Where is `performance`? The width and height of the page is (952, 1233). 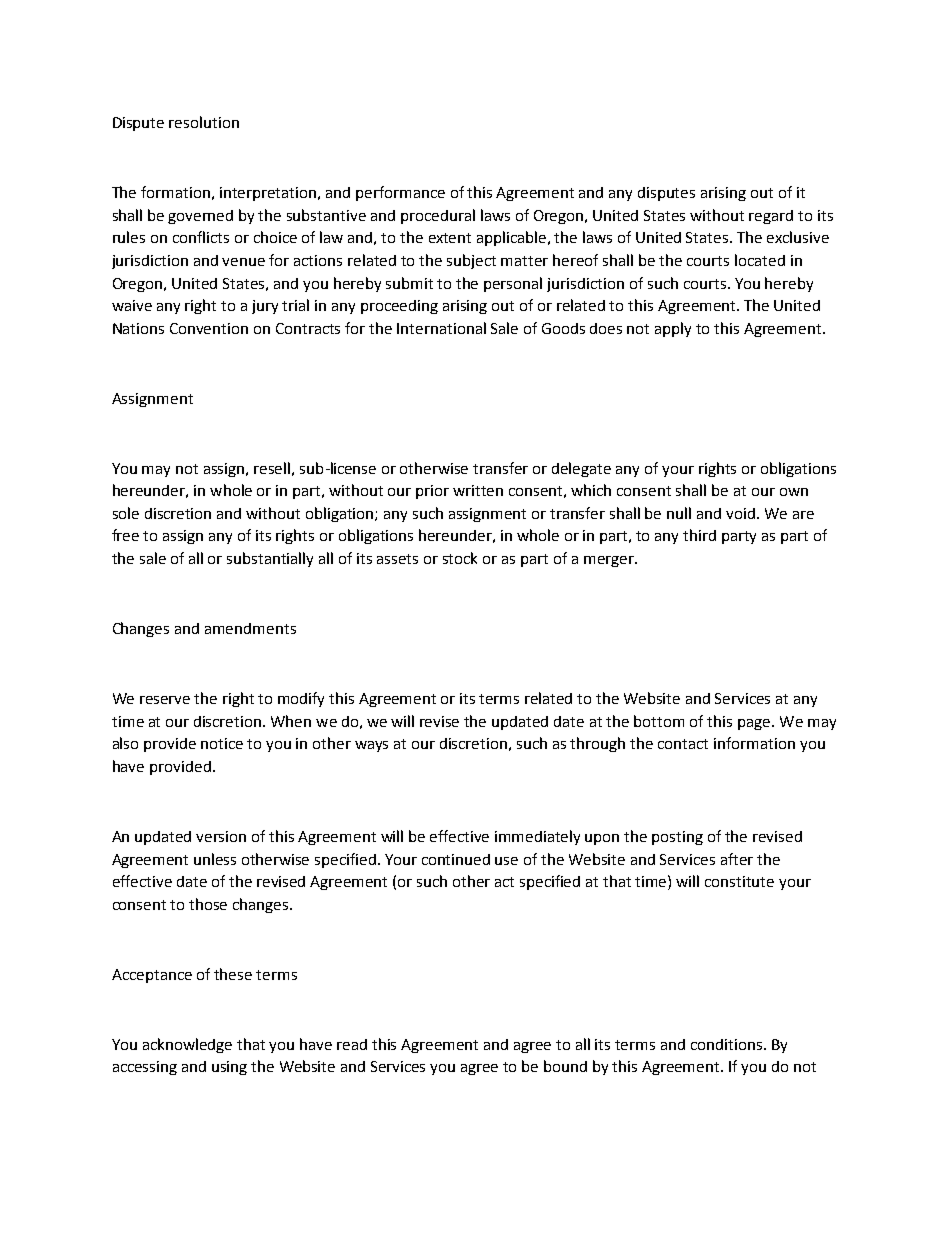 performance is located at coordinates (400, 193).
